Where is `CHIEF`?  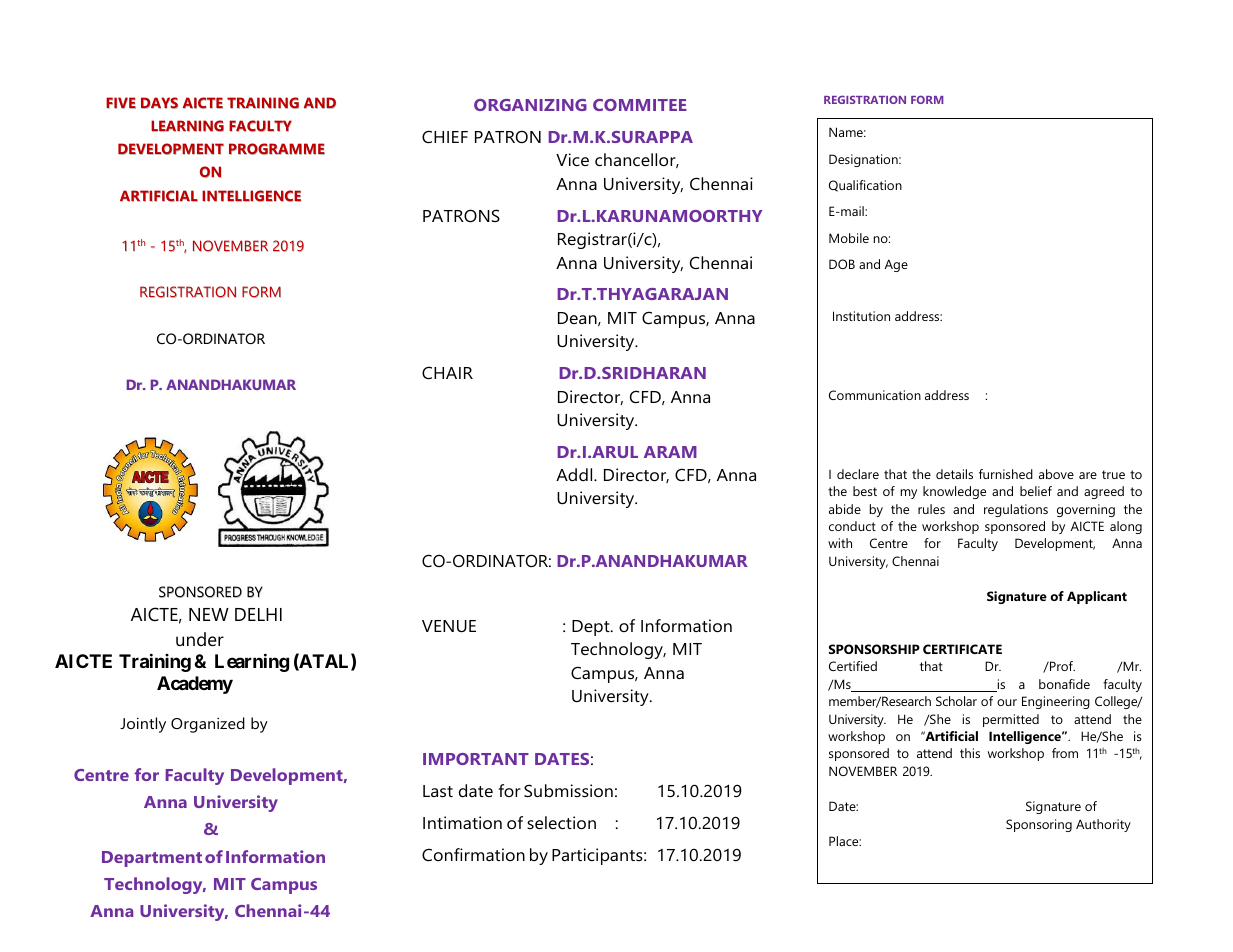 CHIEF is located at coordinates (445, 136).
